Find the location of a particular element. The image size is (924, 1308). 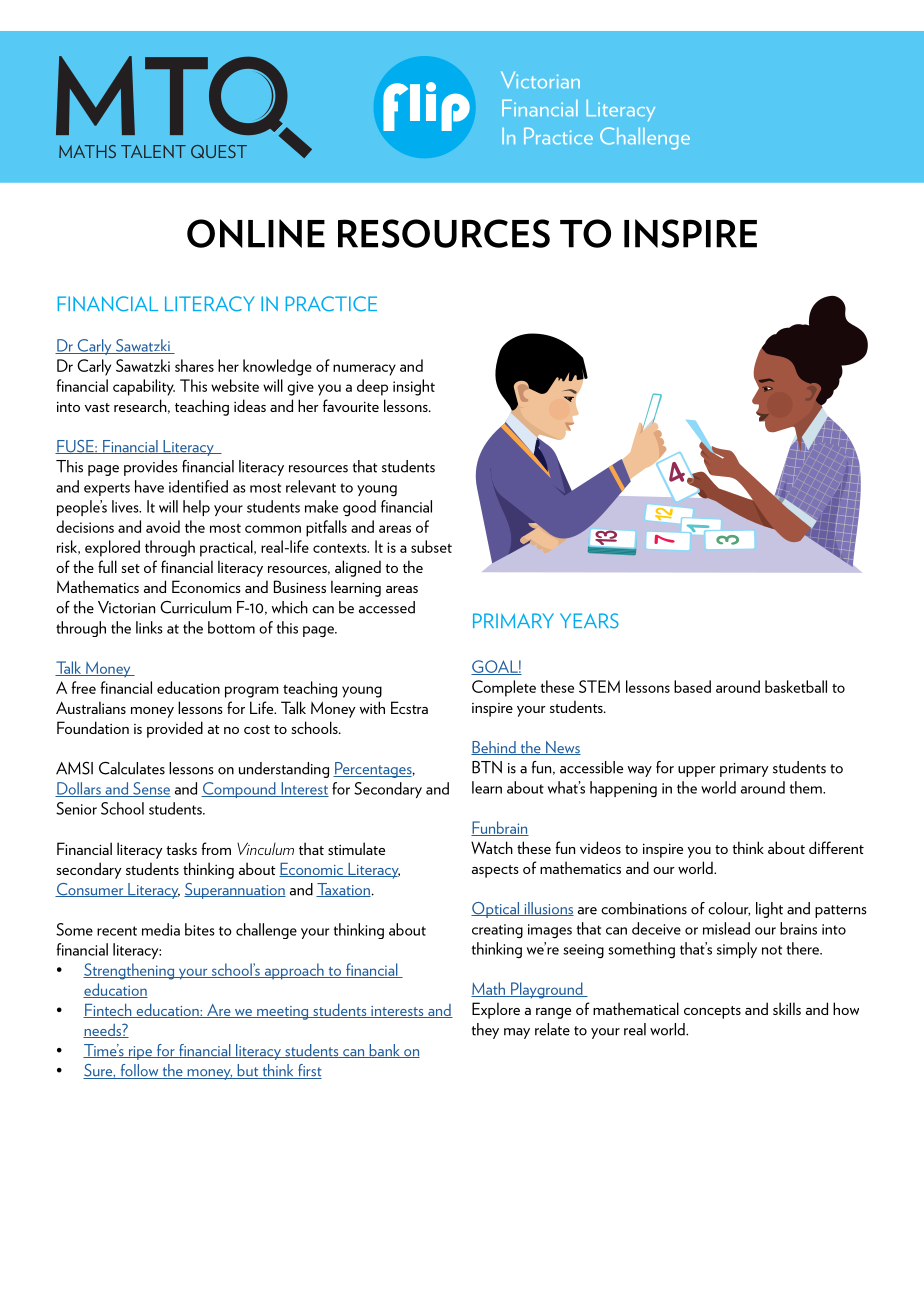

shares is located at coordinates (194, 365).
